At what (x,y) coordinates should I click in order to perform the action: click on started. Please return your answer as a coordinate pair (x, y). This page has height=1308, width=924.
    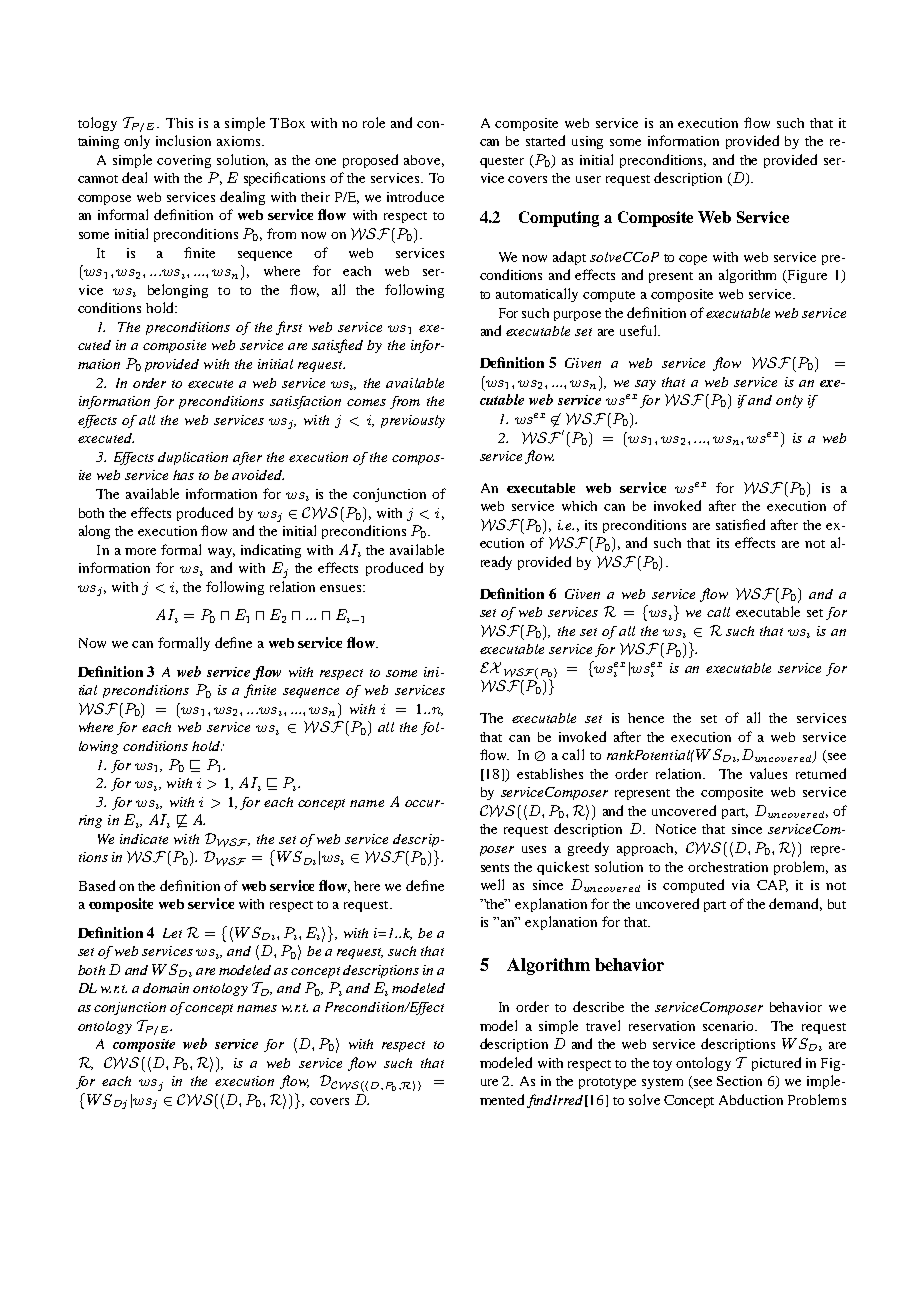
    Looking at the image, I should click on (545, 140).
